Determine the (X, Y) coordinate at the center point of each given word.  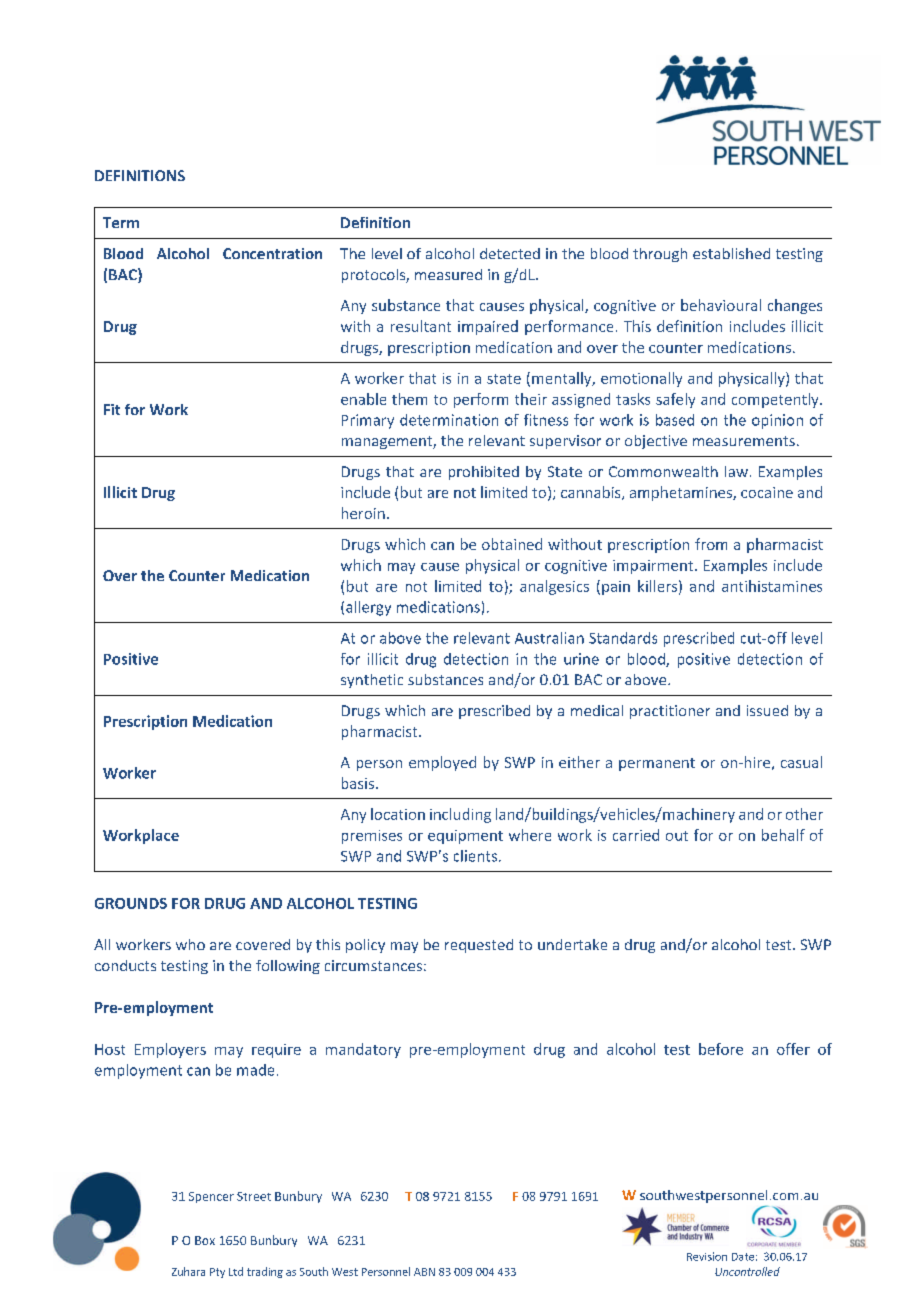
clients (475, 856)
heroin (363, 513)
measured (448, 274)
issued (767, 710)
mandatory (363, 1050)
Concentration (272, 253)
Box (205, 1240)
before (721, 1049)
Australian (549, 638)
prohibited (484, 473)
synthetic (372, 681)
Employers (170, 1050)
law (736, 471)
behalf (783, 835)
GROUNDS (131, 903)
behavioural (721, 305)
